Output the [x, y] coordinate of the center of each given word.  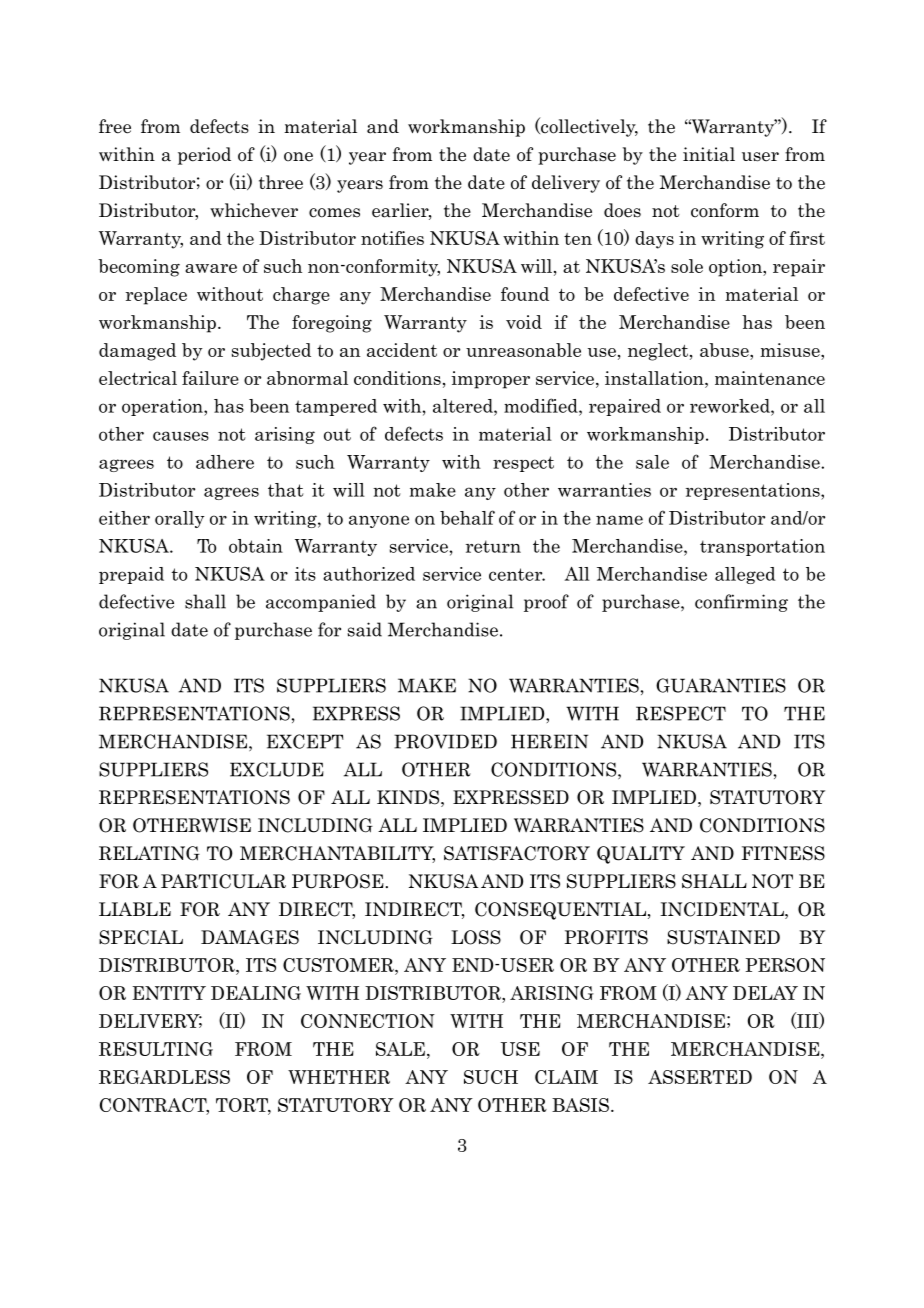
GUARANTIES [721, 685]
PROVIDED [445, 741]
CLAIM [566, 1077]
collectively [588, 127]
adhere [225, 462]
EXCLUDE [277, 769]
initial [709, 154]
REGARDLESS [164, 1077]
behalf [467, 517]
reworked [731, 406]
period [204, 156]
